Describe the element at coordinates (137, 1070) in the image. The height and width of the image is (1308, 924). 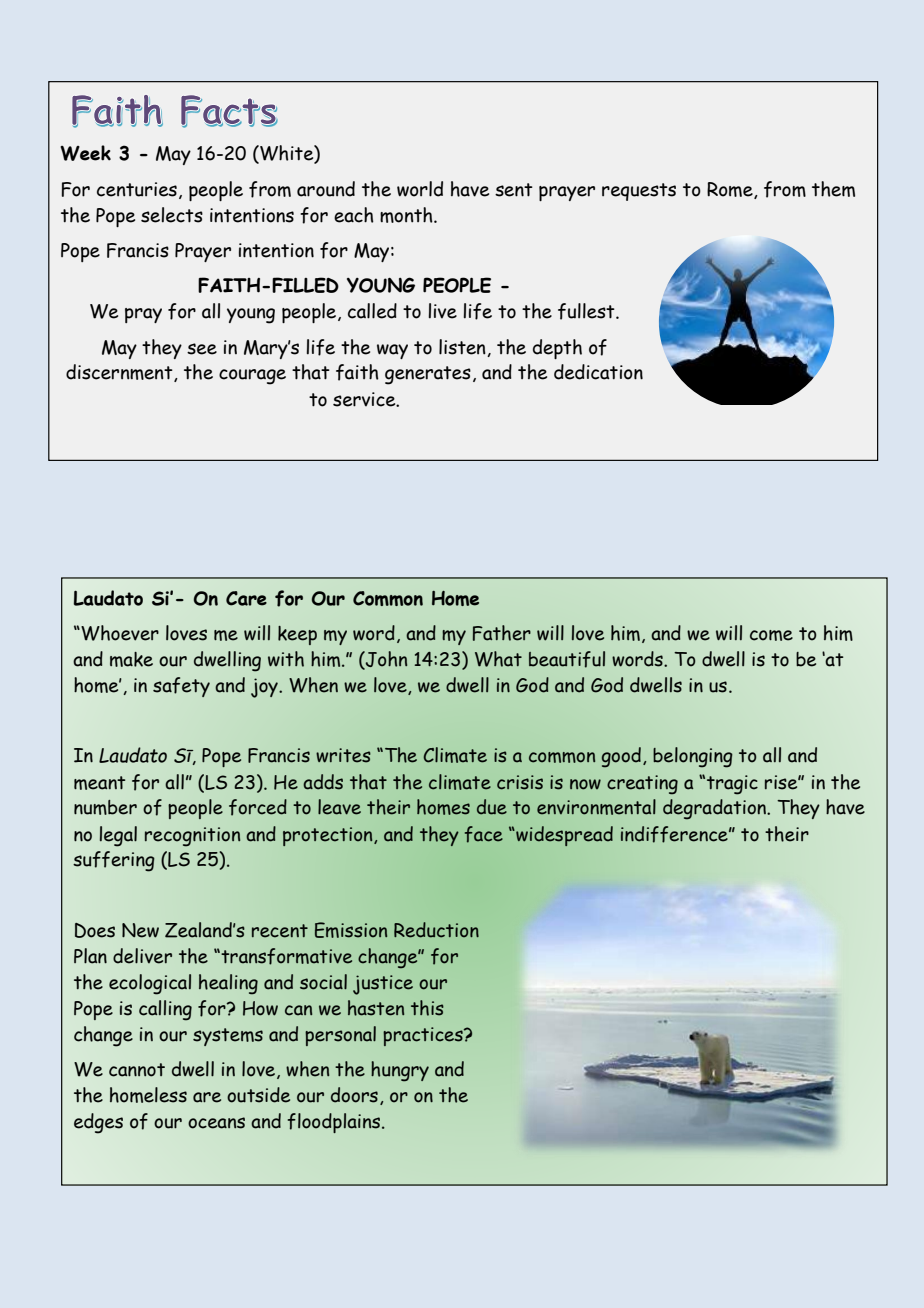
I see `cannot` at that location.
